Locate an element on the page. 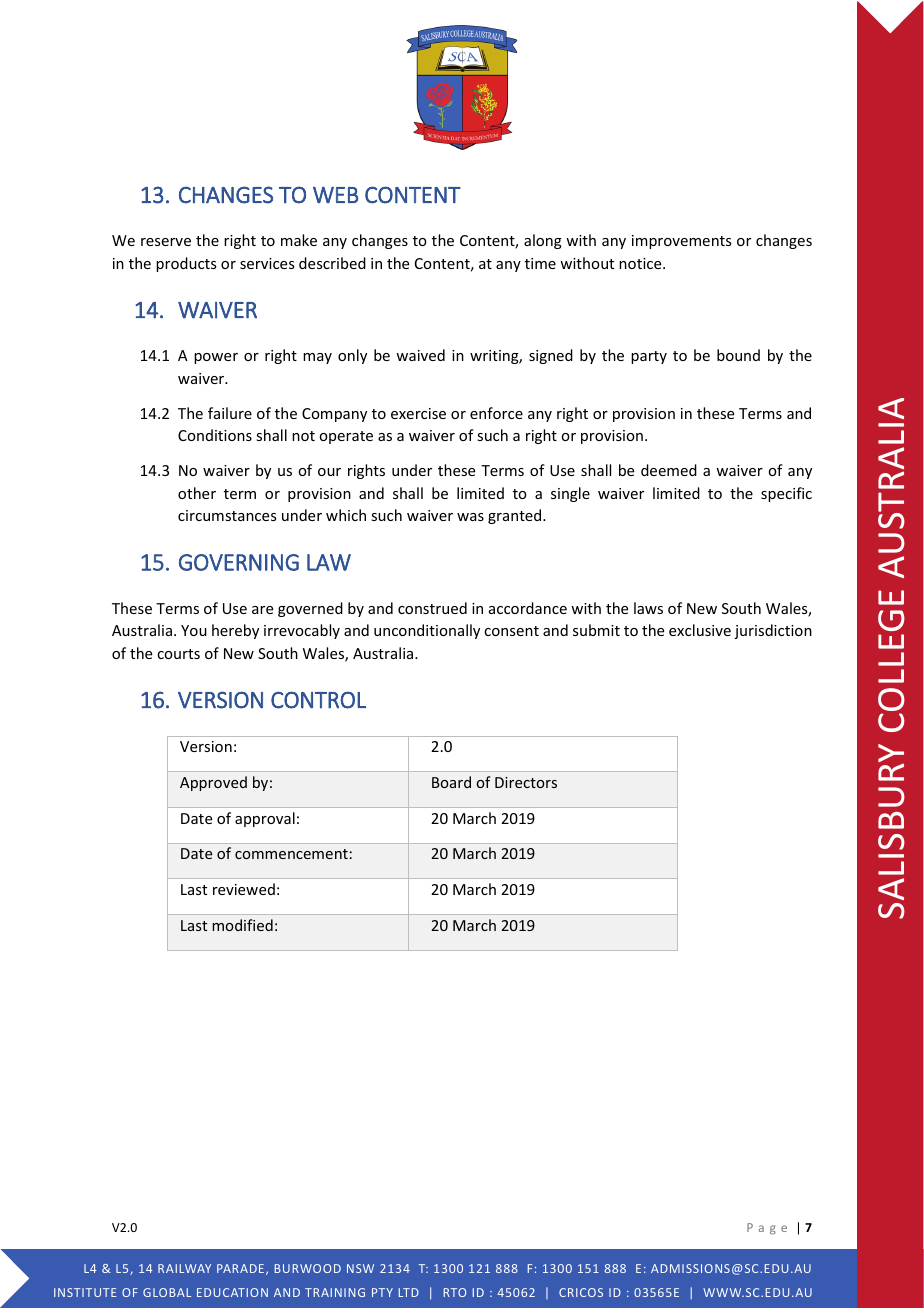  RAILWAY is located at coordinates (184, 1268).
